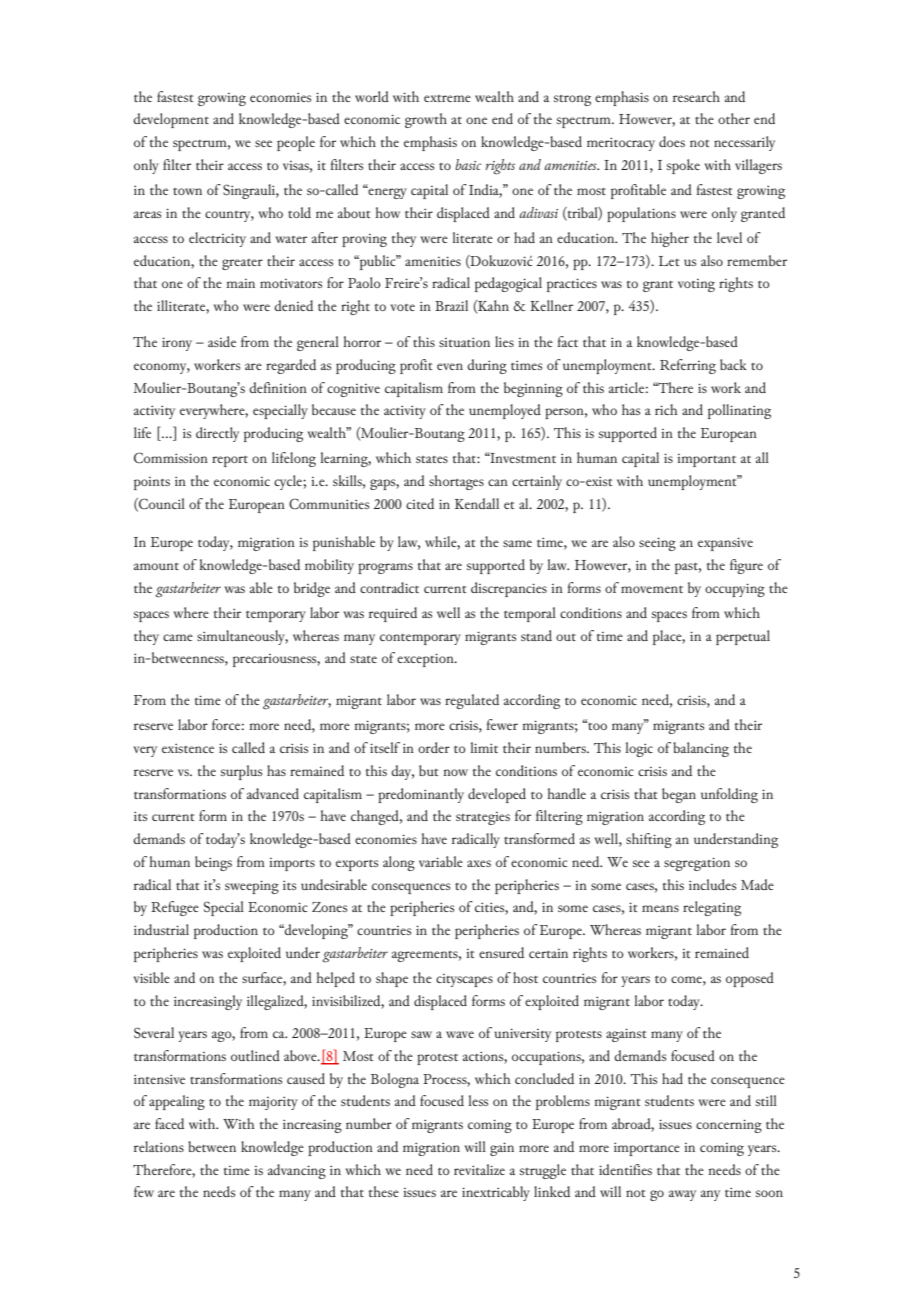  Describe the element at coordinates (479, 1169) in the image. I see `revitalize` at that location.
